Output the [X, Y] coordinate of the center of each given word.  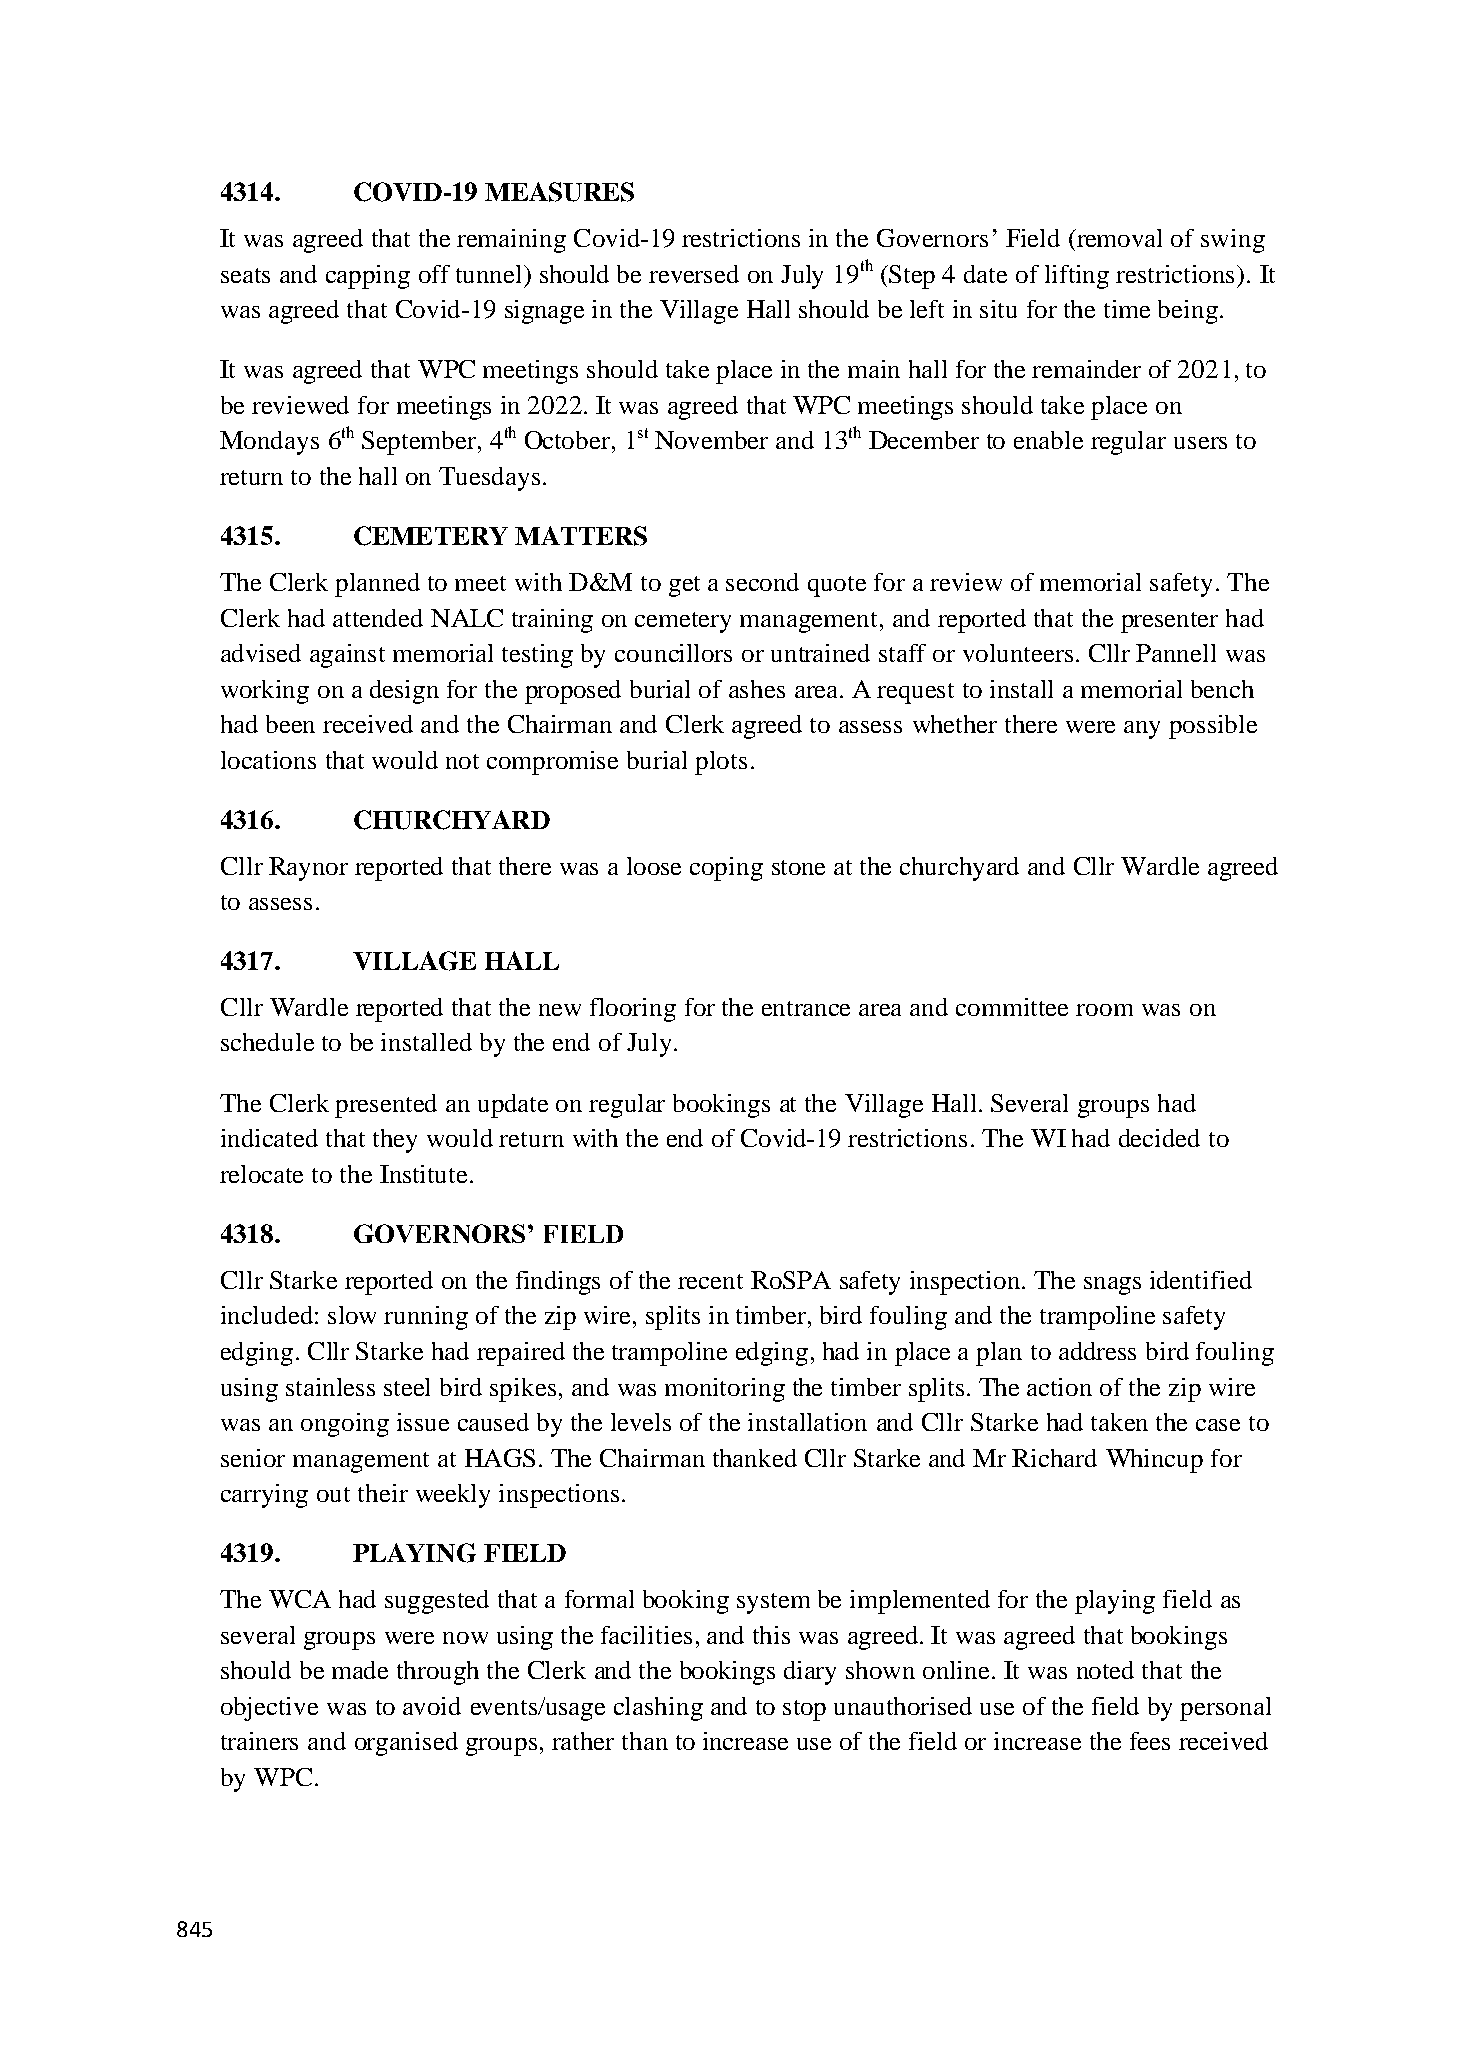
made [360, 1670]
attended [378, 618]
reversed [694, 274]
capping [368, 277]
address [1097, 1351]
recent [710, 1281]
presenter [1169, 622]
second [762, 582]
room [1104, 1010]
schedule [267, 1042]
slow [352, 1315]
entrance [806, 1008]
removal [1118, 238]
